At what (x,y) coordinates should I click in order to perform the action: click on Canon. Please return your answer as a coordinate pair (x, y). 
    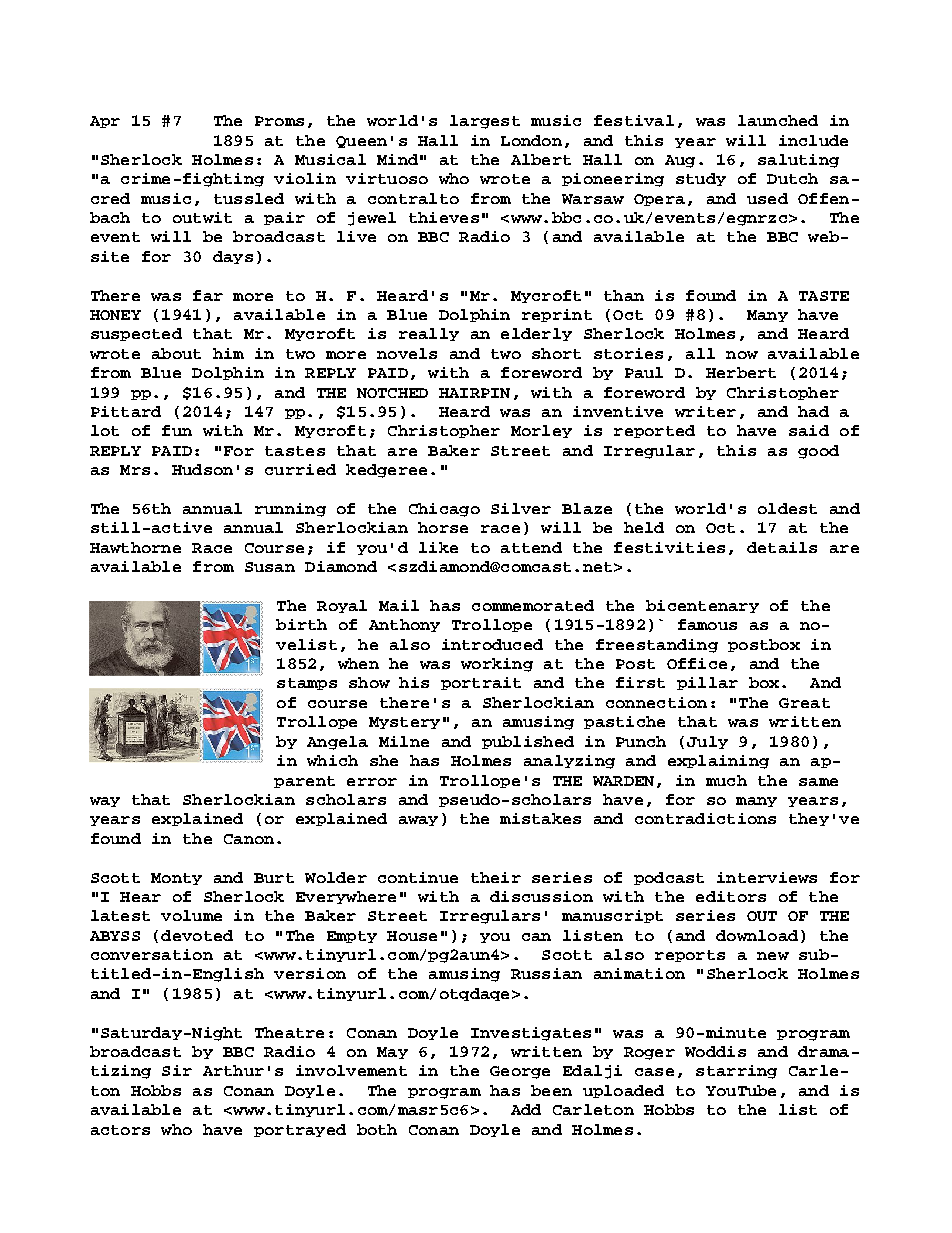
    Looking at the image, I should click on (249, 839).
